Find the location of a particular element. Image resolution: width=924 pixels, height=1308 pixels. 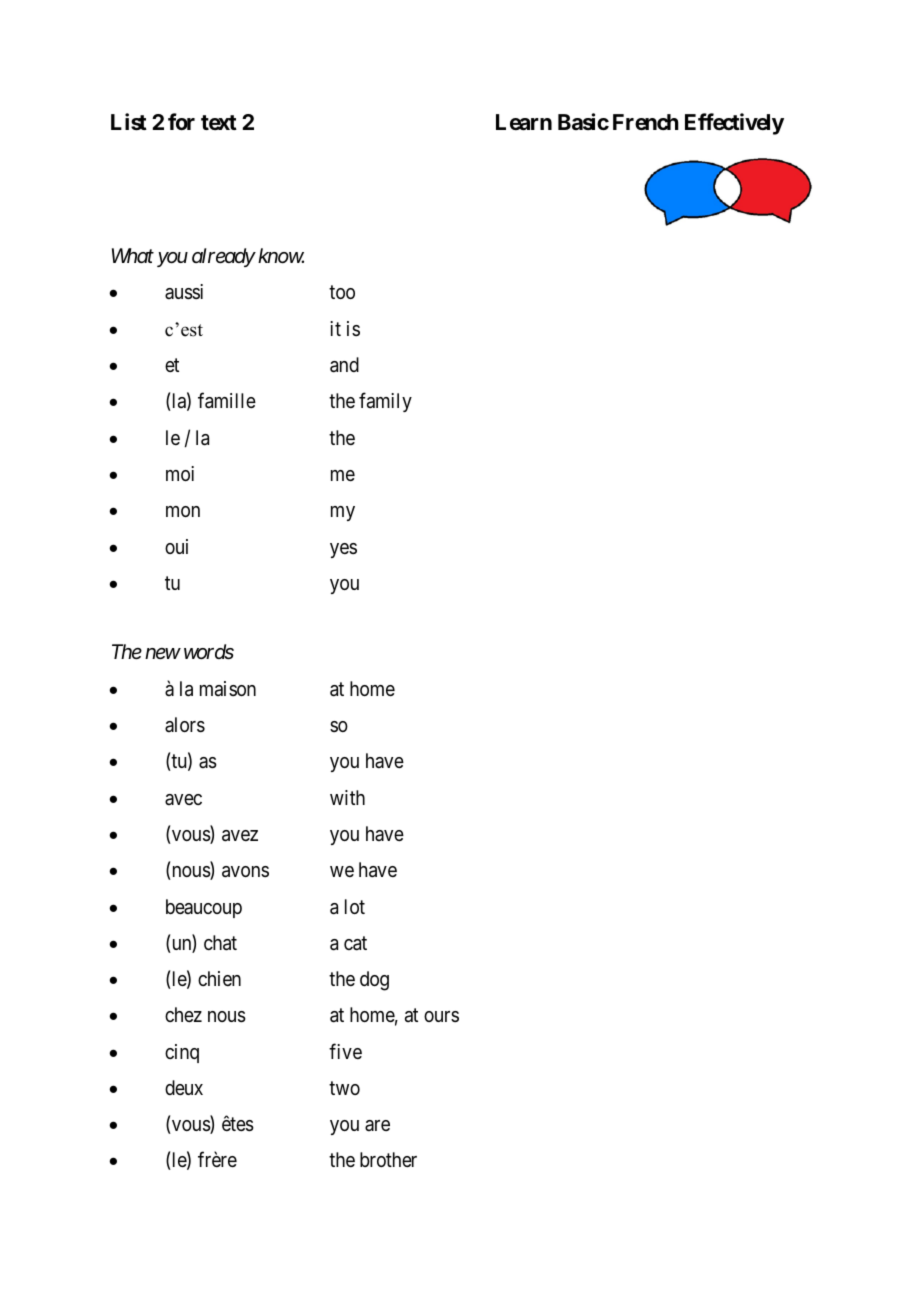

text is located at coordinates (219, 122).
